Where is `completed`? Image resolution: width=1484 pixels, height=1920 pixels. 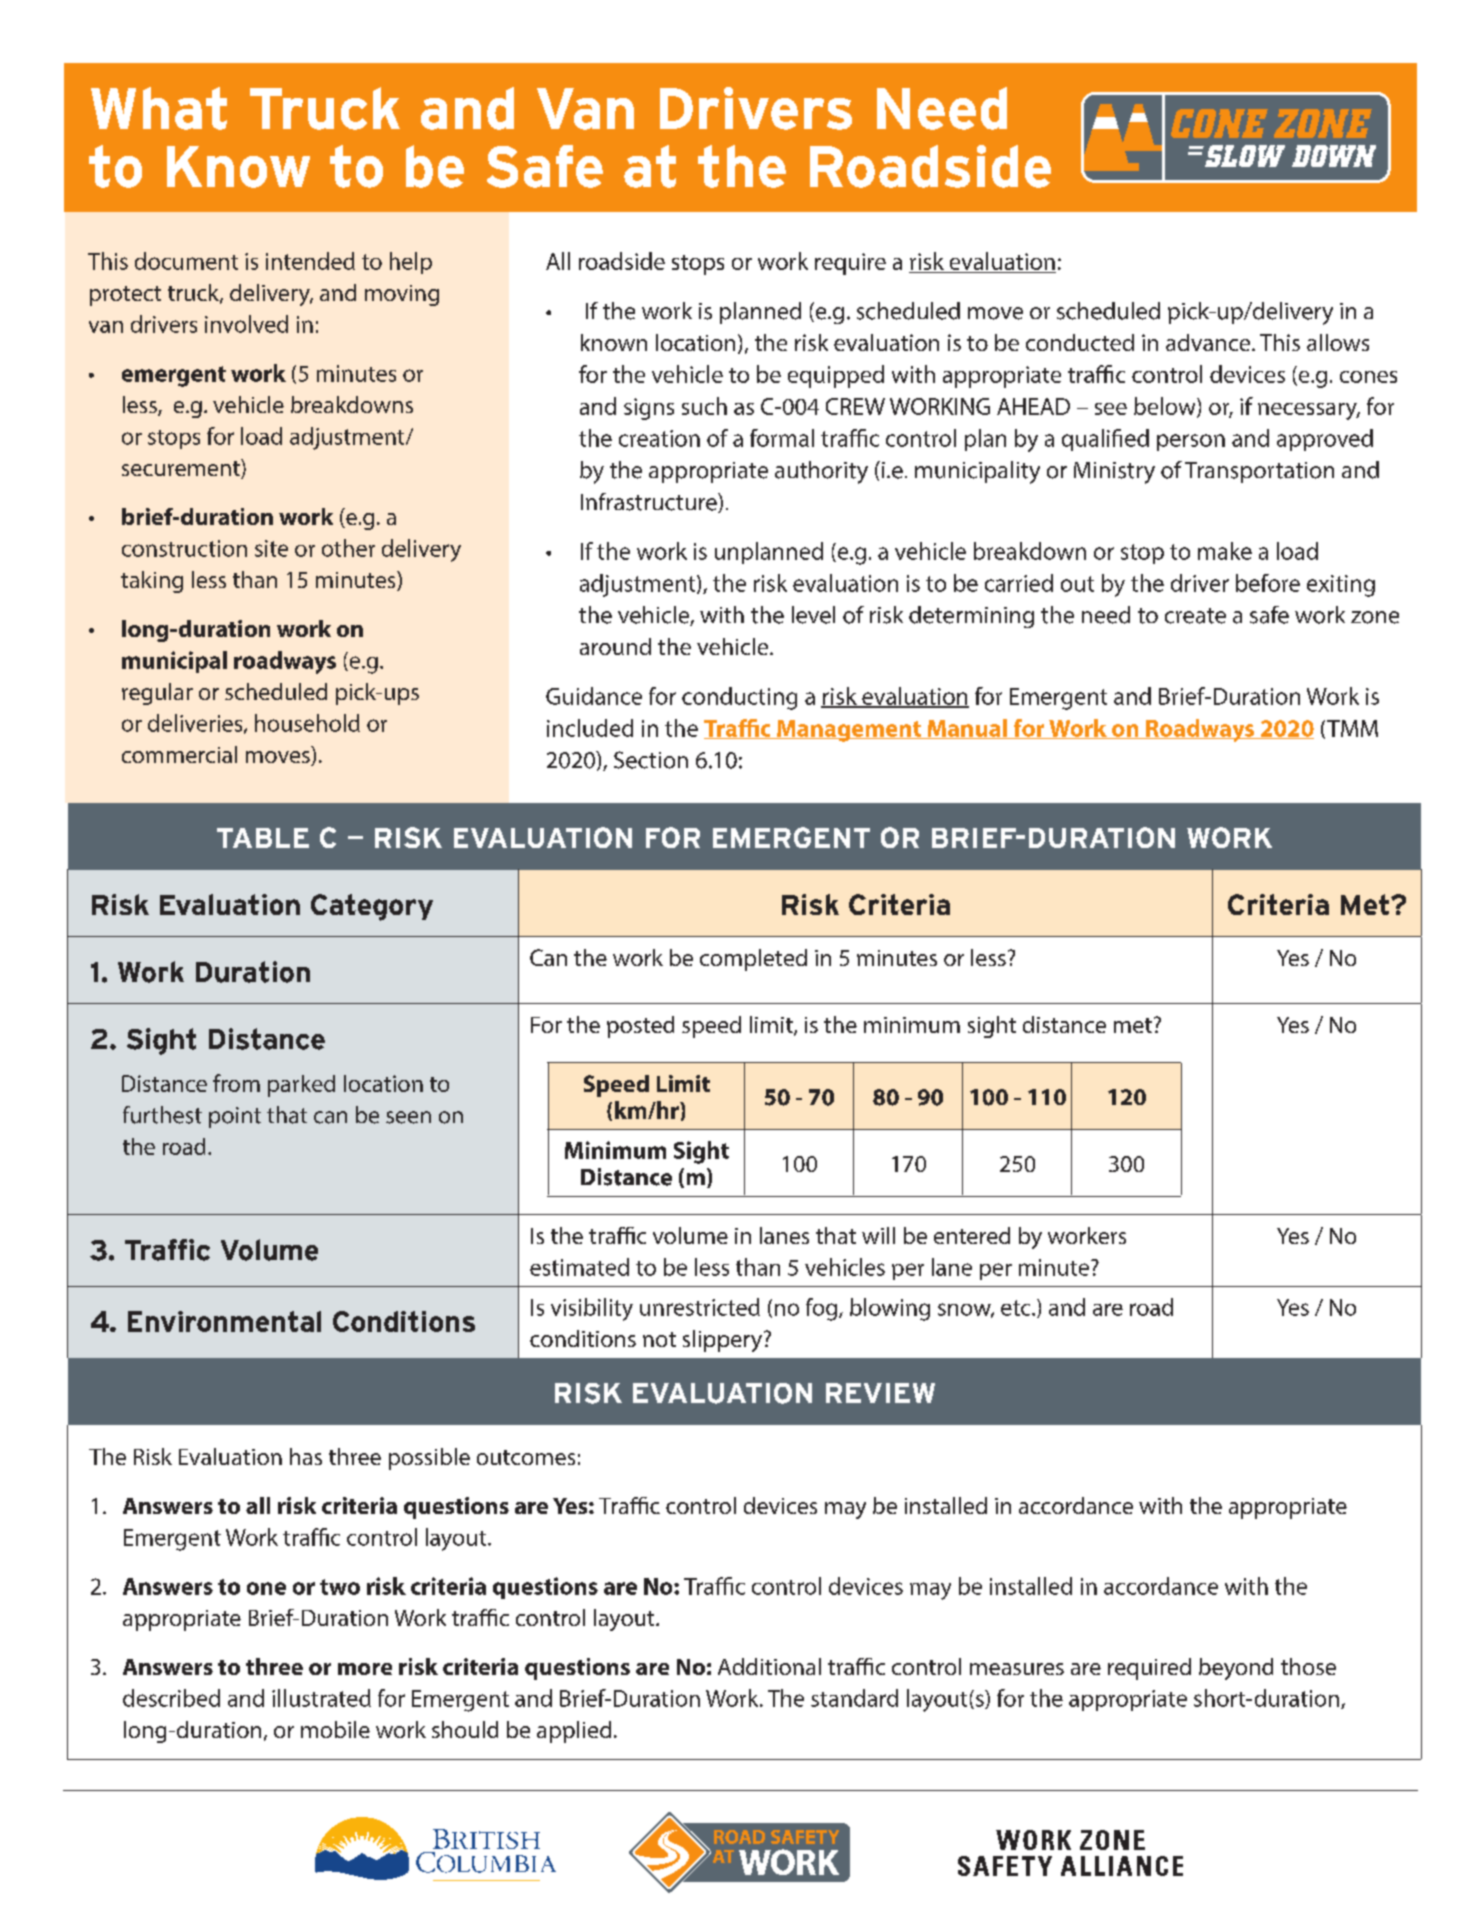 completed is located at coordinates (753, 960).
